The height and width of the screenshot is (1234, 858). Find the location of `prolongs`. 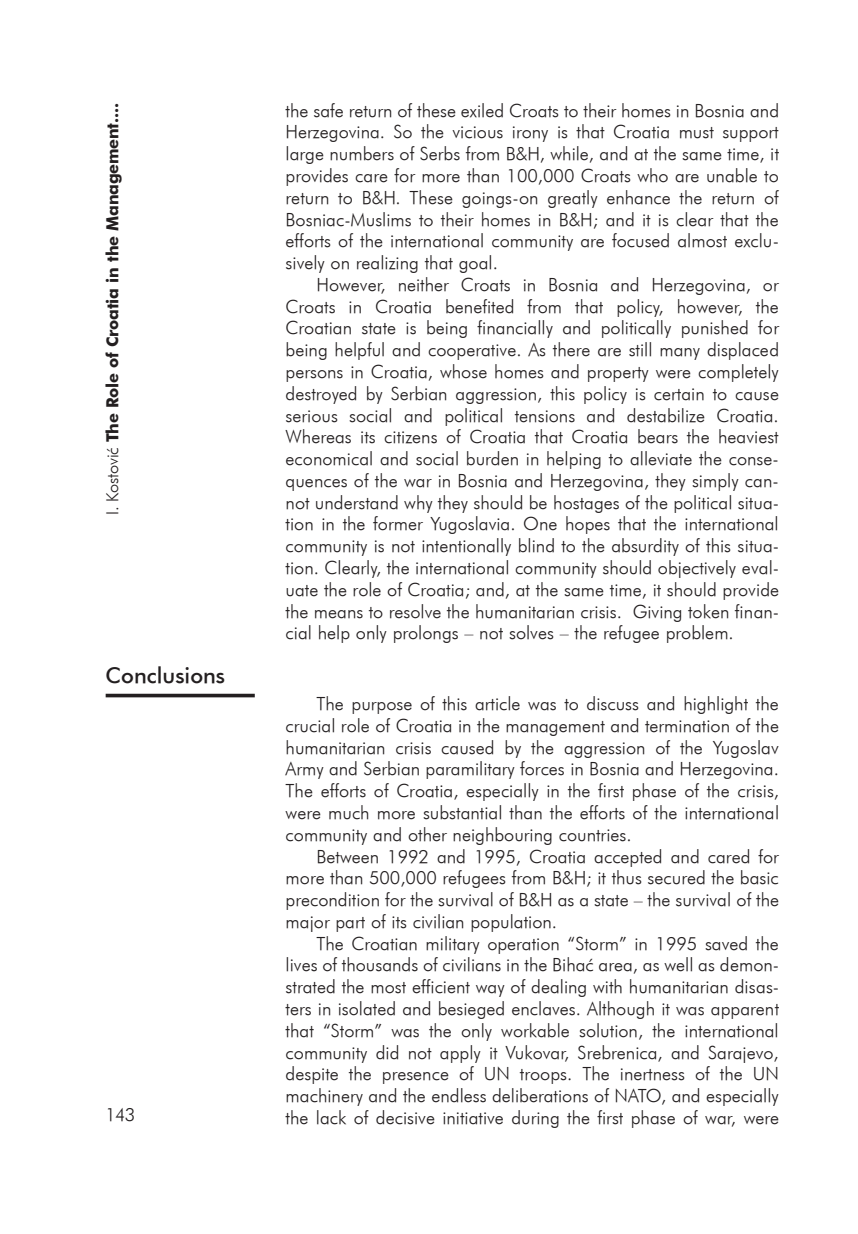

prolongs is located at coordinates (426, 634).
